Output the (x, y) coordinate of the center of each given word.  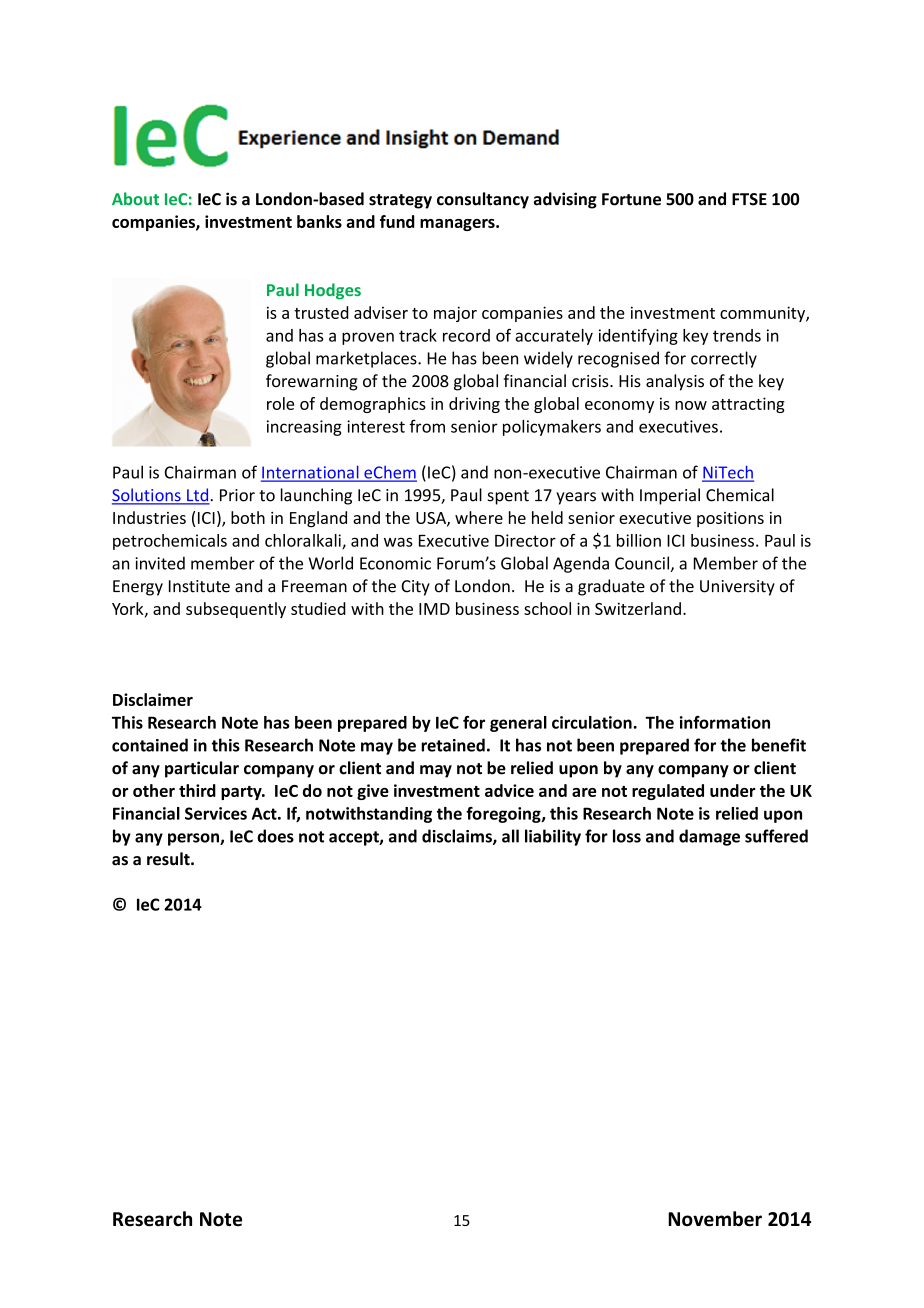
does (275, 836)
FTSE (749, 199)
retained (453, 745)
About (135, 198)
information (725, 722)
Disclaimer (153, 699)
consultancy (483, 200)
